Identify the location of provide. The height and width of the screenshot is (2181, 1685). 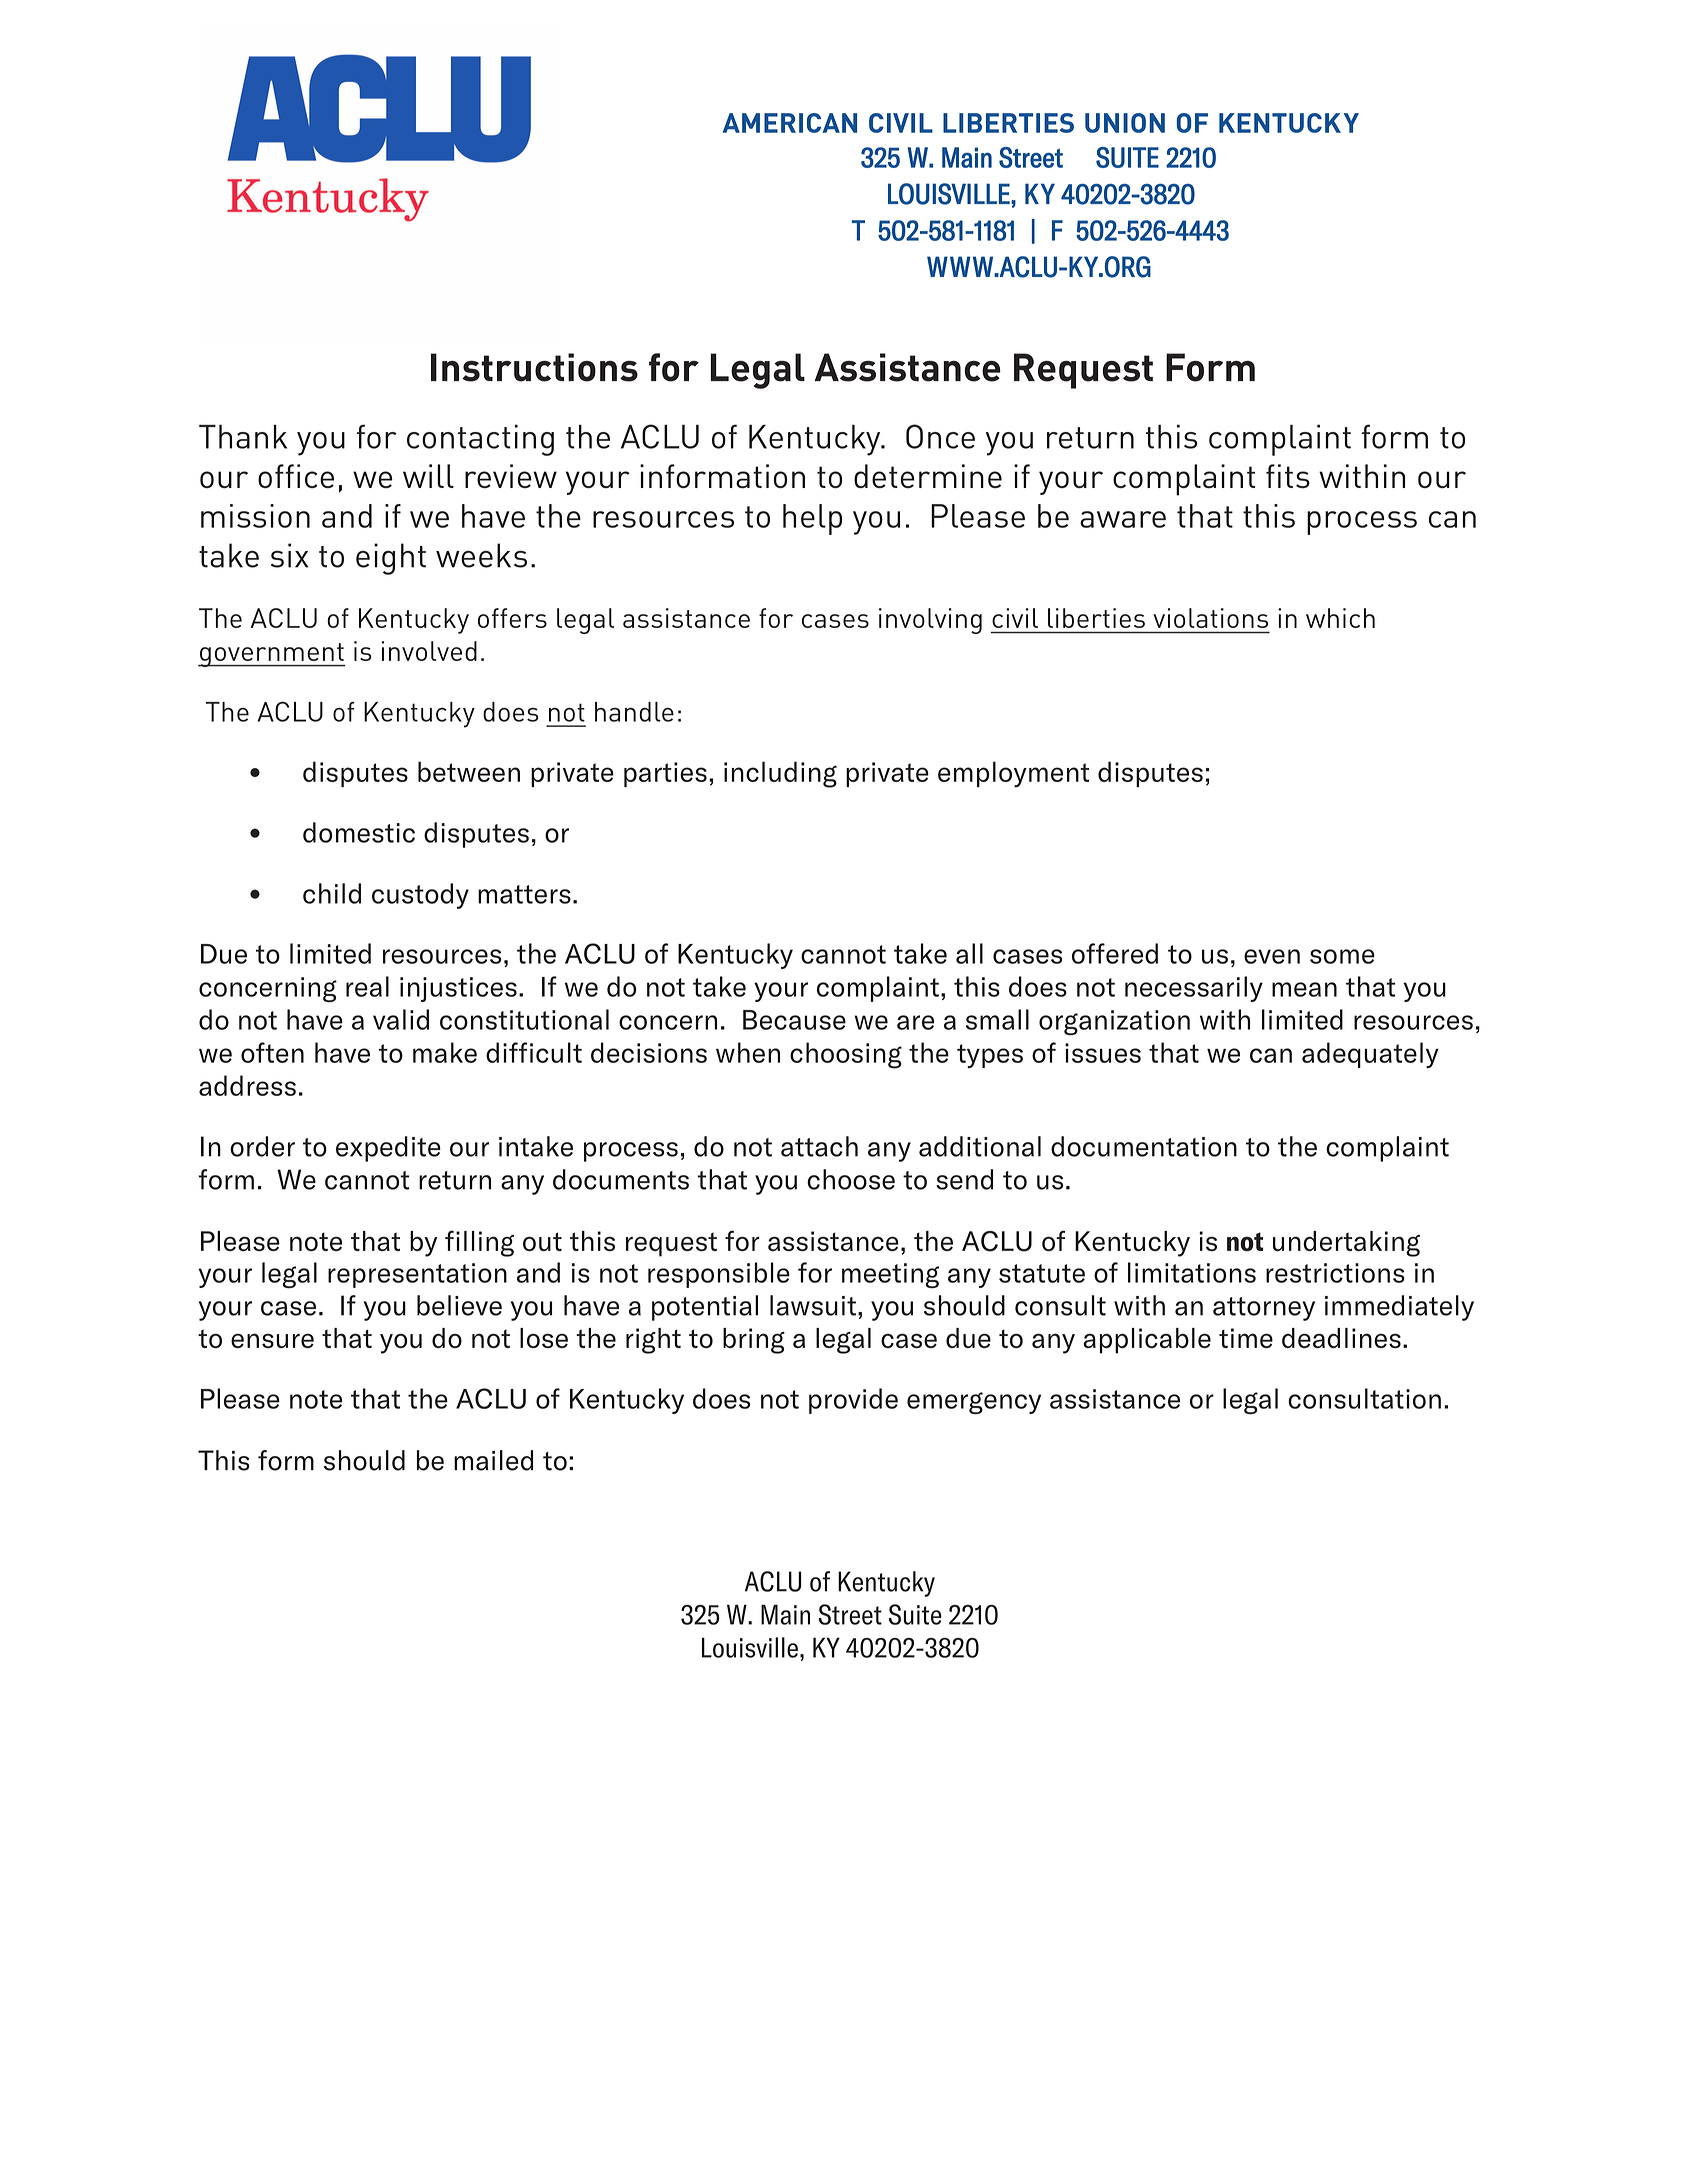
(853, 1401).
